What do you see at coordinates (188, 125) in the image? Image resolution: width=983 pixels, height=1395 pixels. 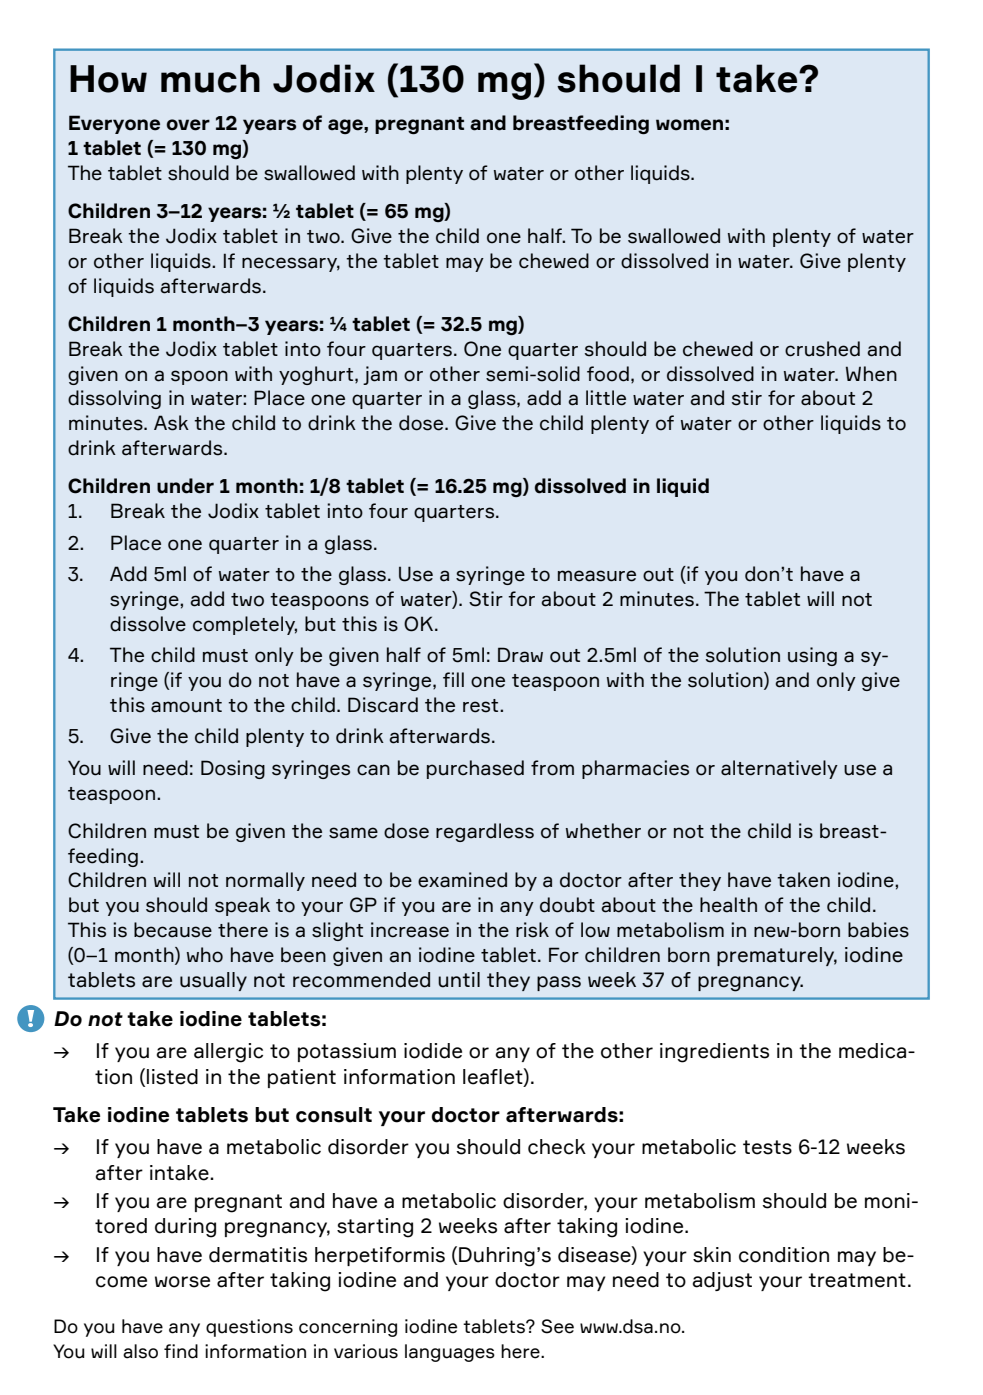 I see `over` at bounding box center [188, 125].
